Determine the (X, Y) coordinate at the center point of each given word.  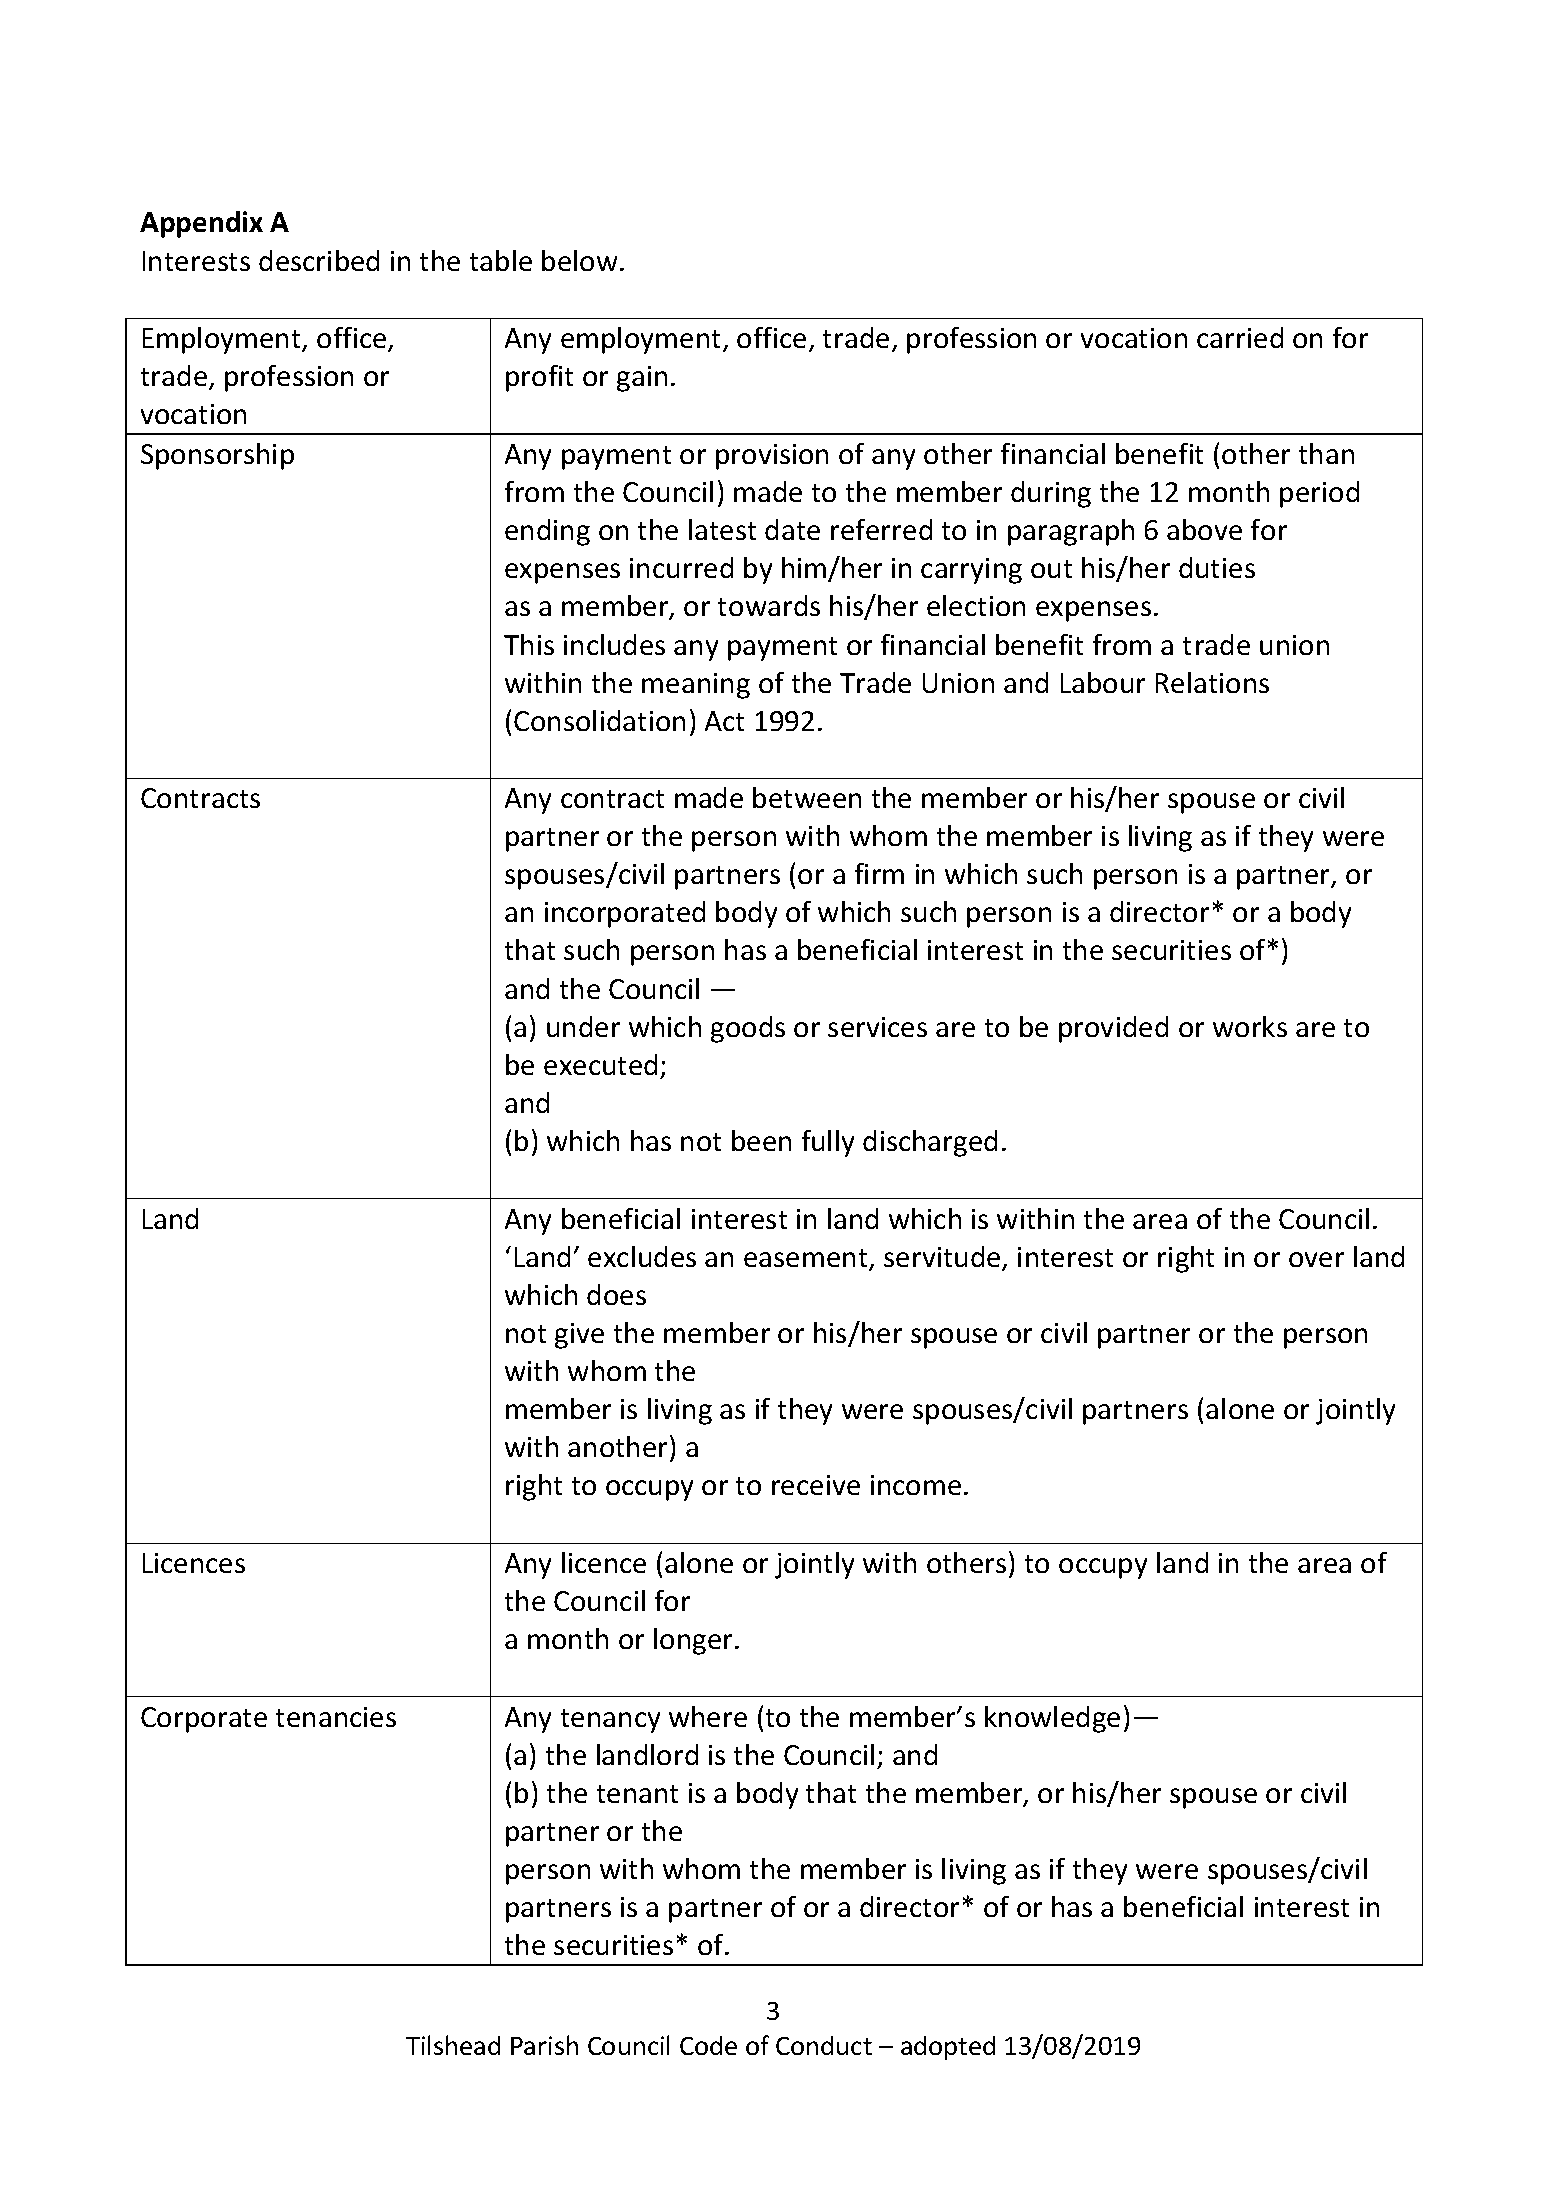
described (319, 260)
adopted (948, 2048)
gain (642, 379)
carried (1240, 337)
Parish (544, 2045)
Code (708, 2045)
